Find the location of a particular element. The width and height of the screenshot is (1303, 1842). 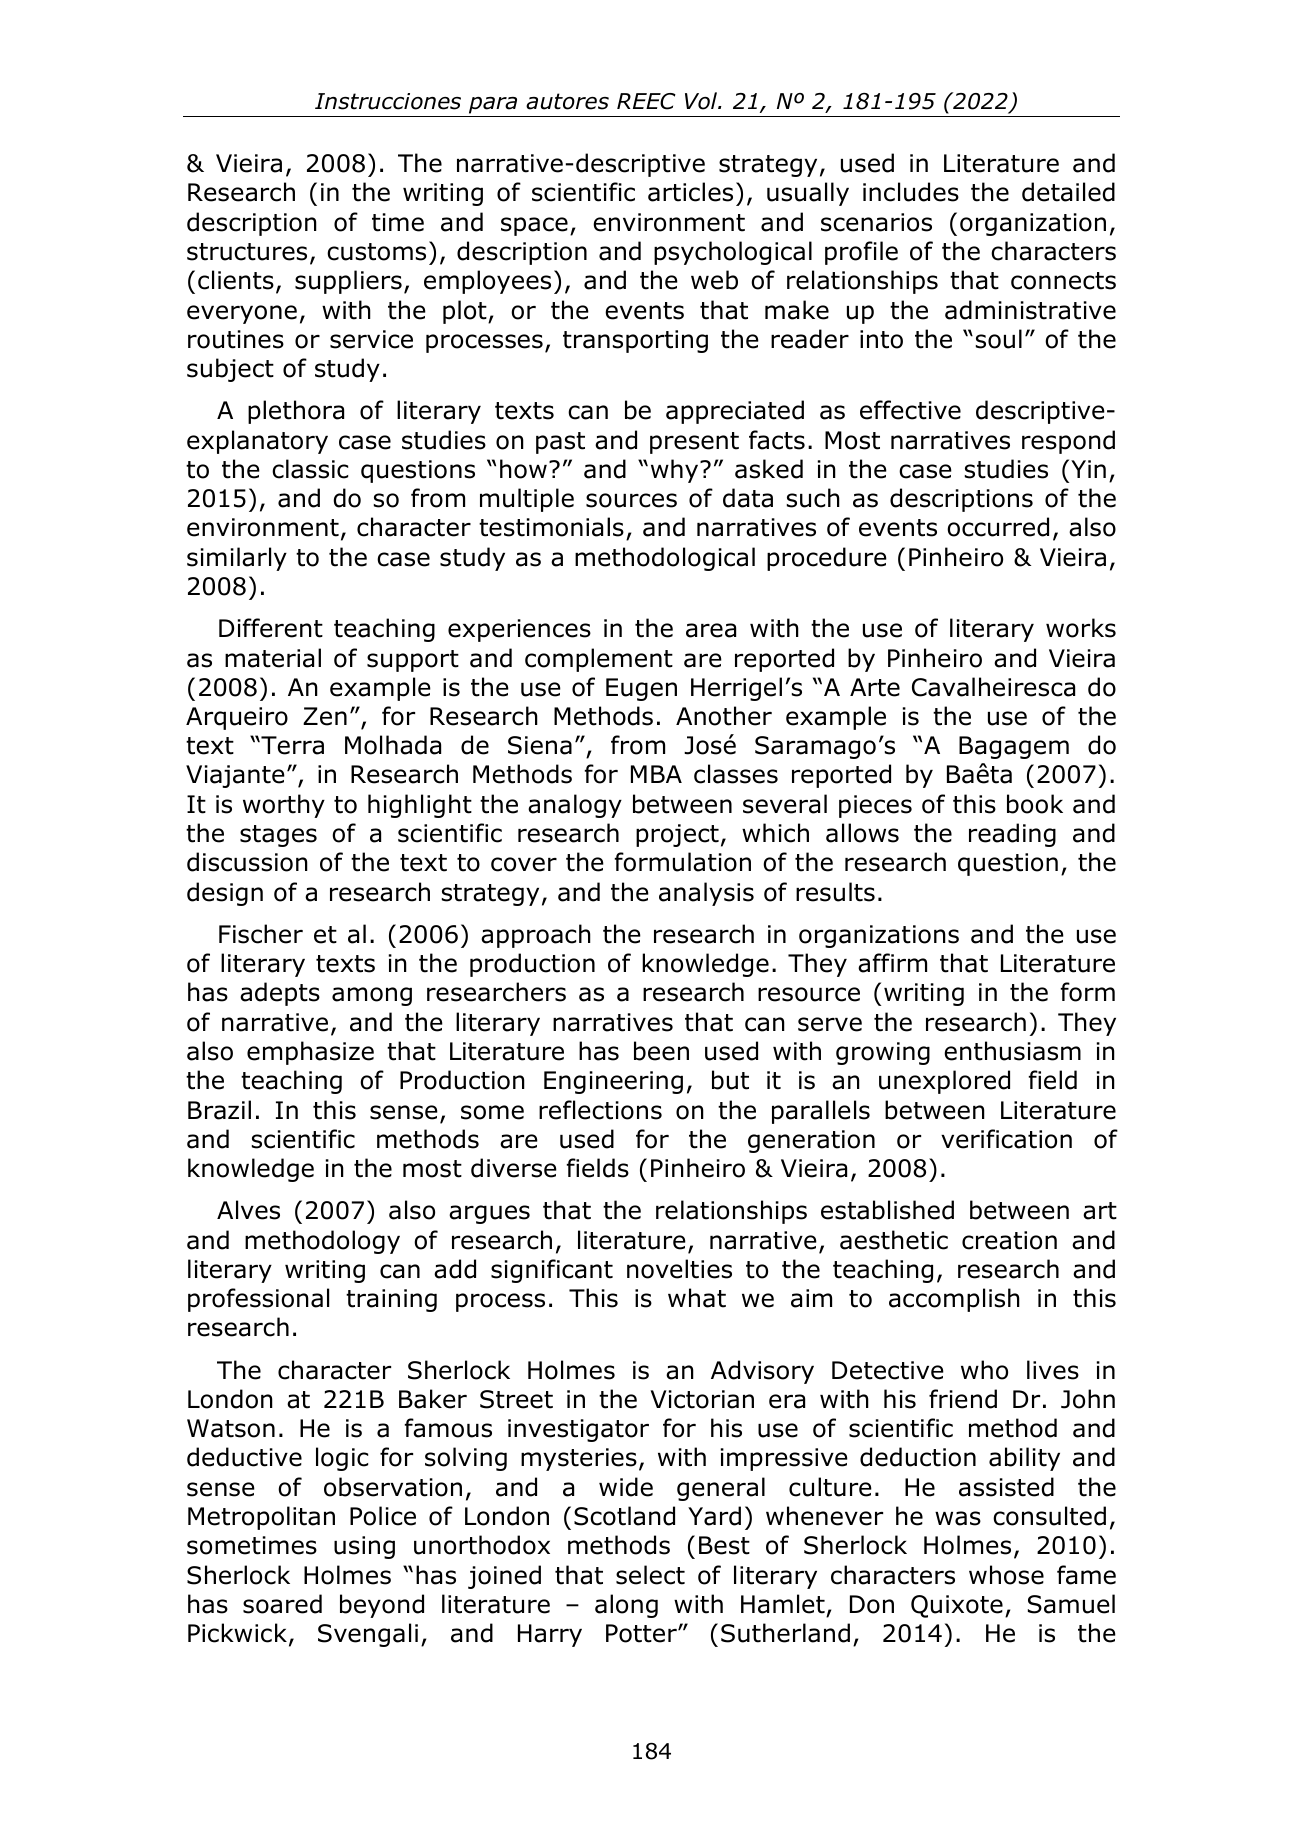

includes is located at coordinates (911, 192).
